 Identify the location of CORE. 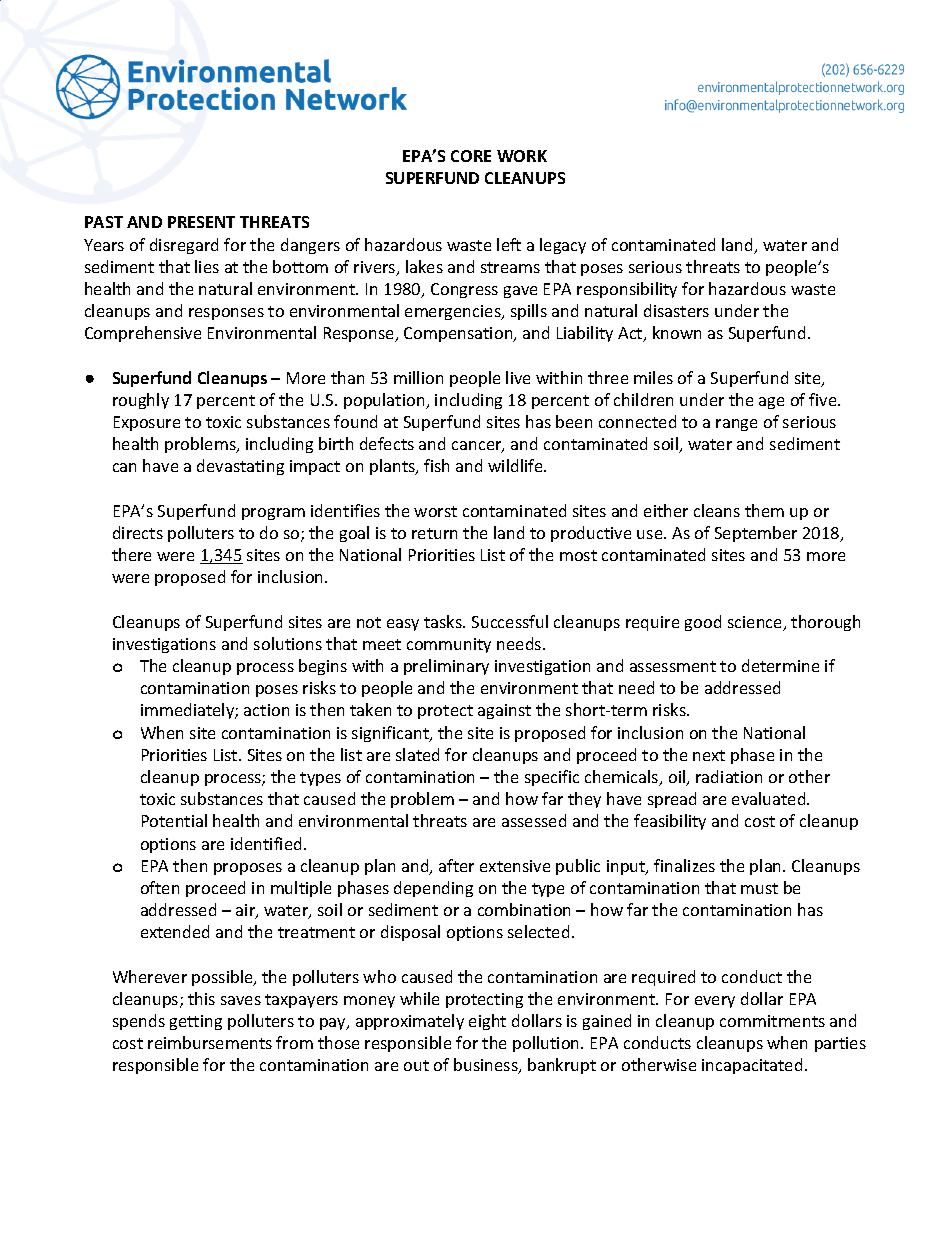
(471, 156).
